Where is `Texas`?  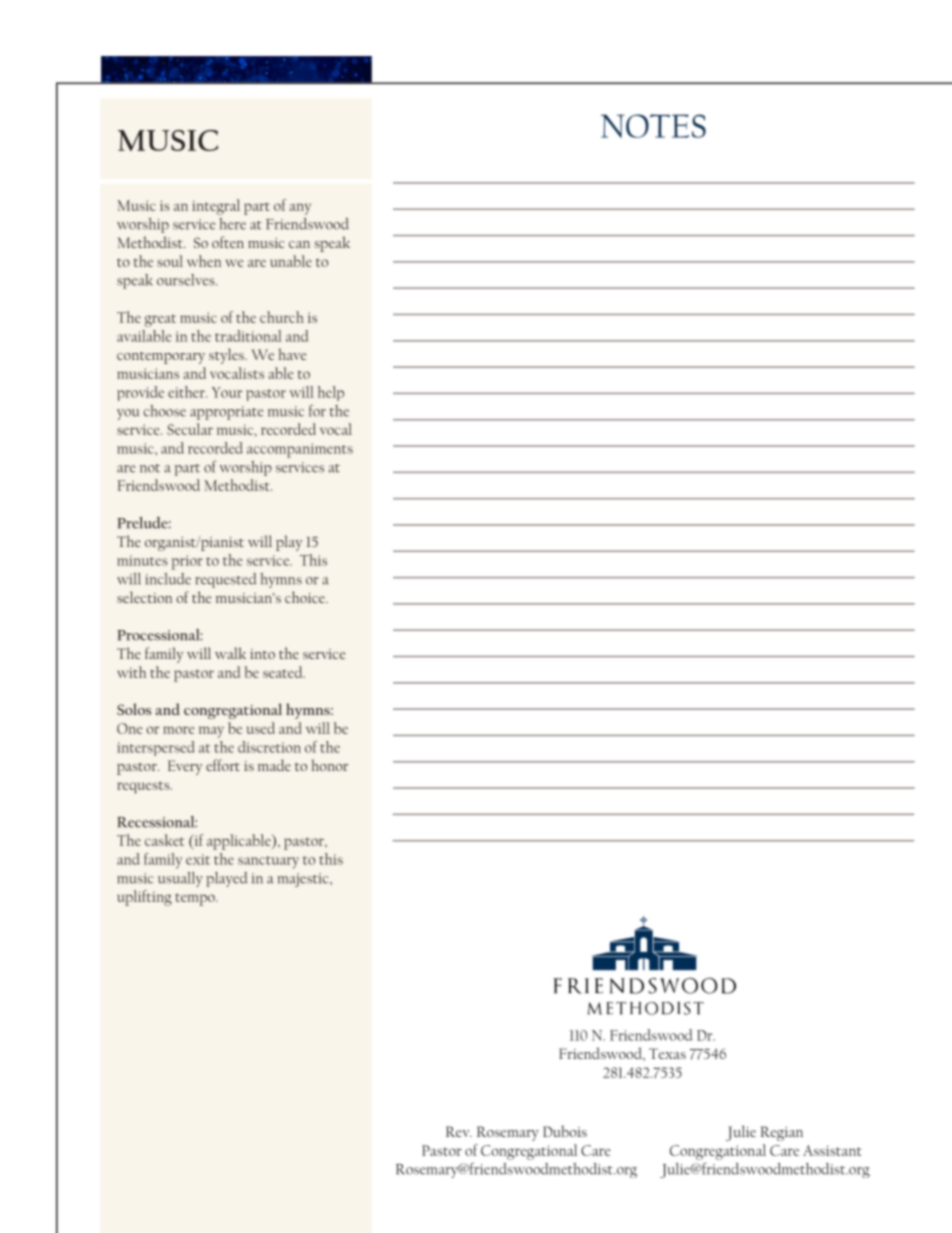
Texas is located at coordinates (667, 1053).
